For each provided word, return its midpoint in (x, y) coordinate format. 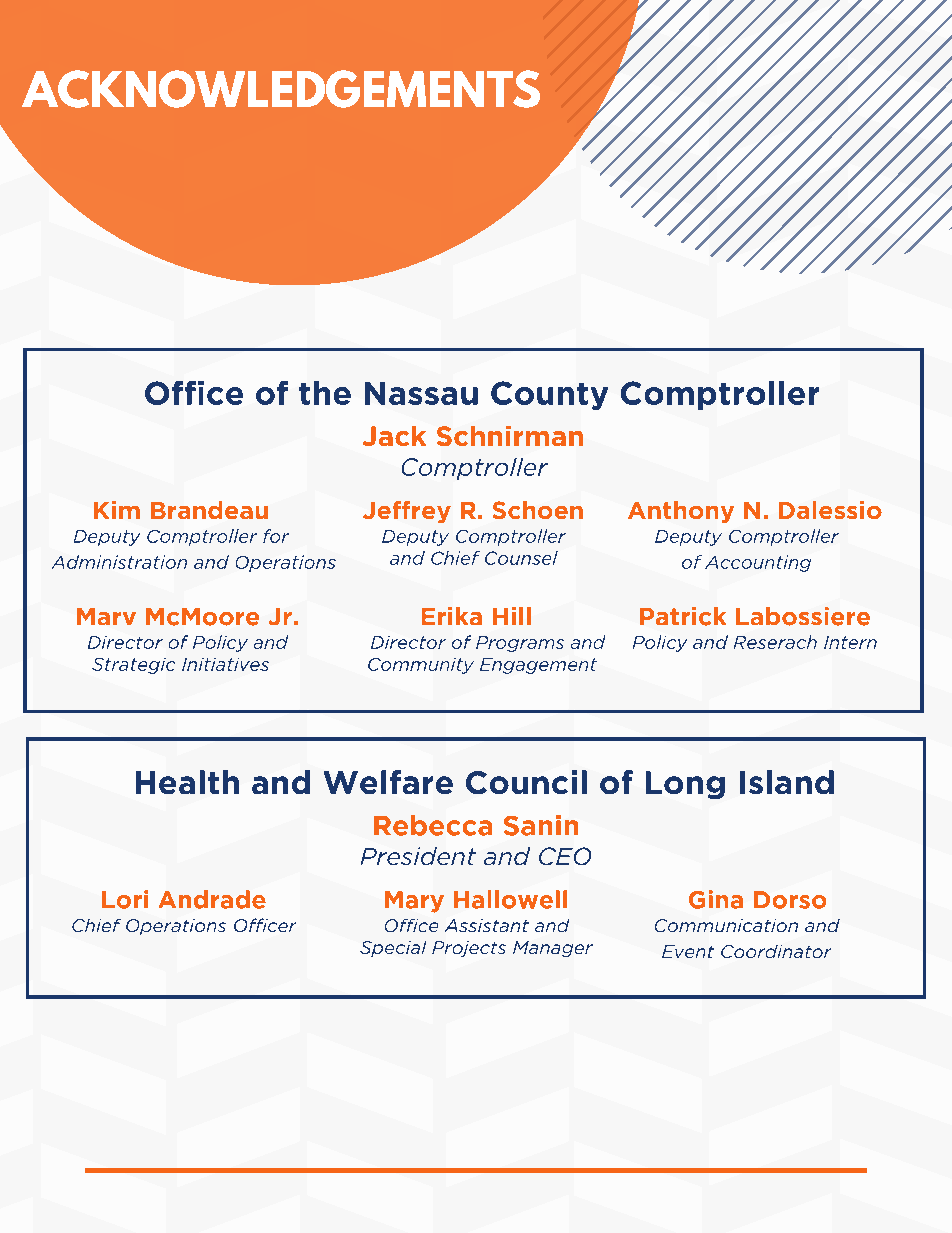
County (549, 395)
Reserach (775, 642)
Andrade (212, 899)
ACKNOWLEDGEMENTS (281, 89)
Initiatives (225, 664)
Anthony (681, 512)
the (325, 393)
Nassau (421, 393)
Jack (394, 436)
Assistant (487, 925)
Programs (520, 644)
